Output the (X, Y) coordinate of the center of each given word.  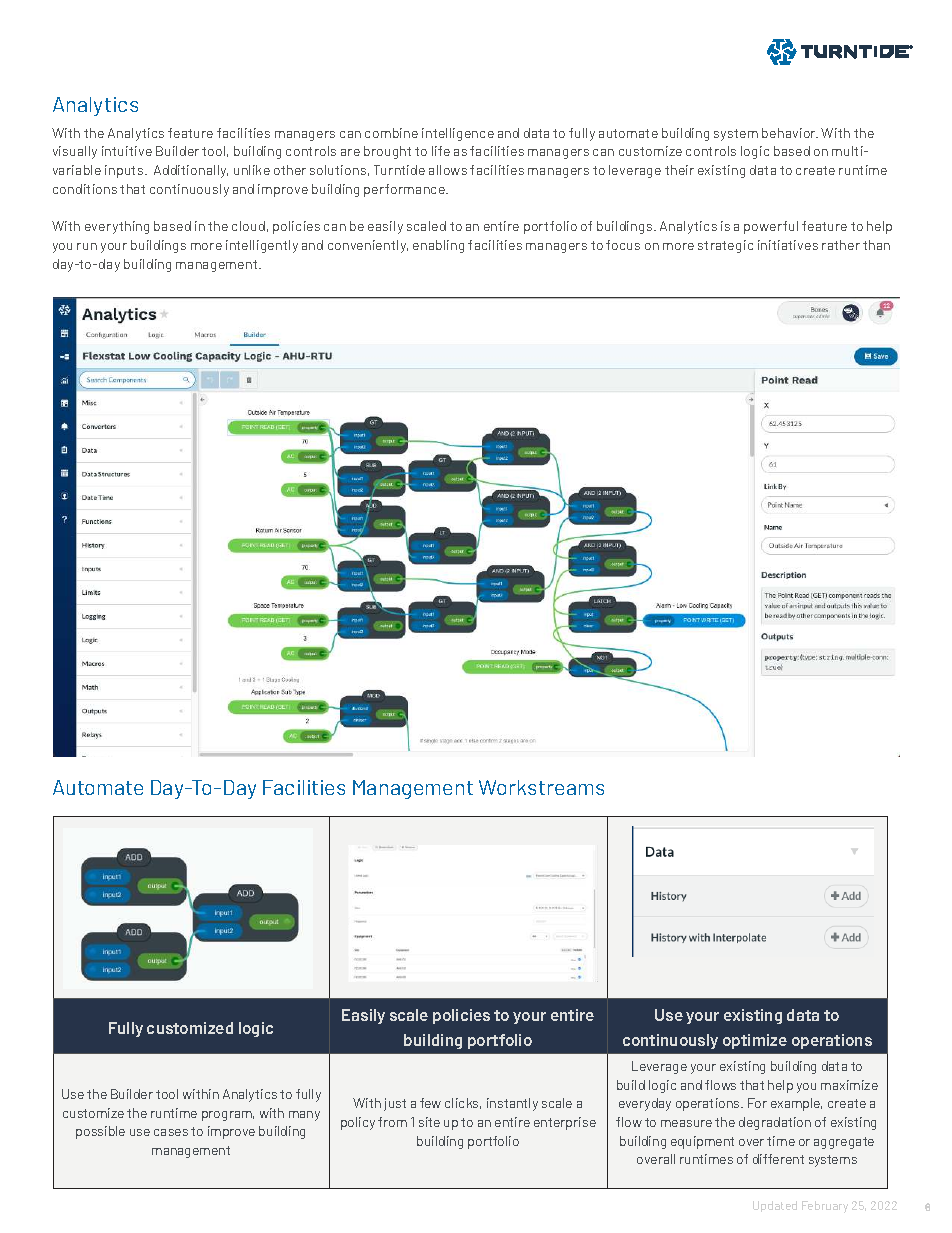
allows (448, 170)
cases (171, 1132)
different (778, 1159)
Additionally (191, 171)
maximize (849, 1085)
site (429, 1122)
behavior (790, 133)
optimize (755, 1041)
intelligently (262, 246)
